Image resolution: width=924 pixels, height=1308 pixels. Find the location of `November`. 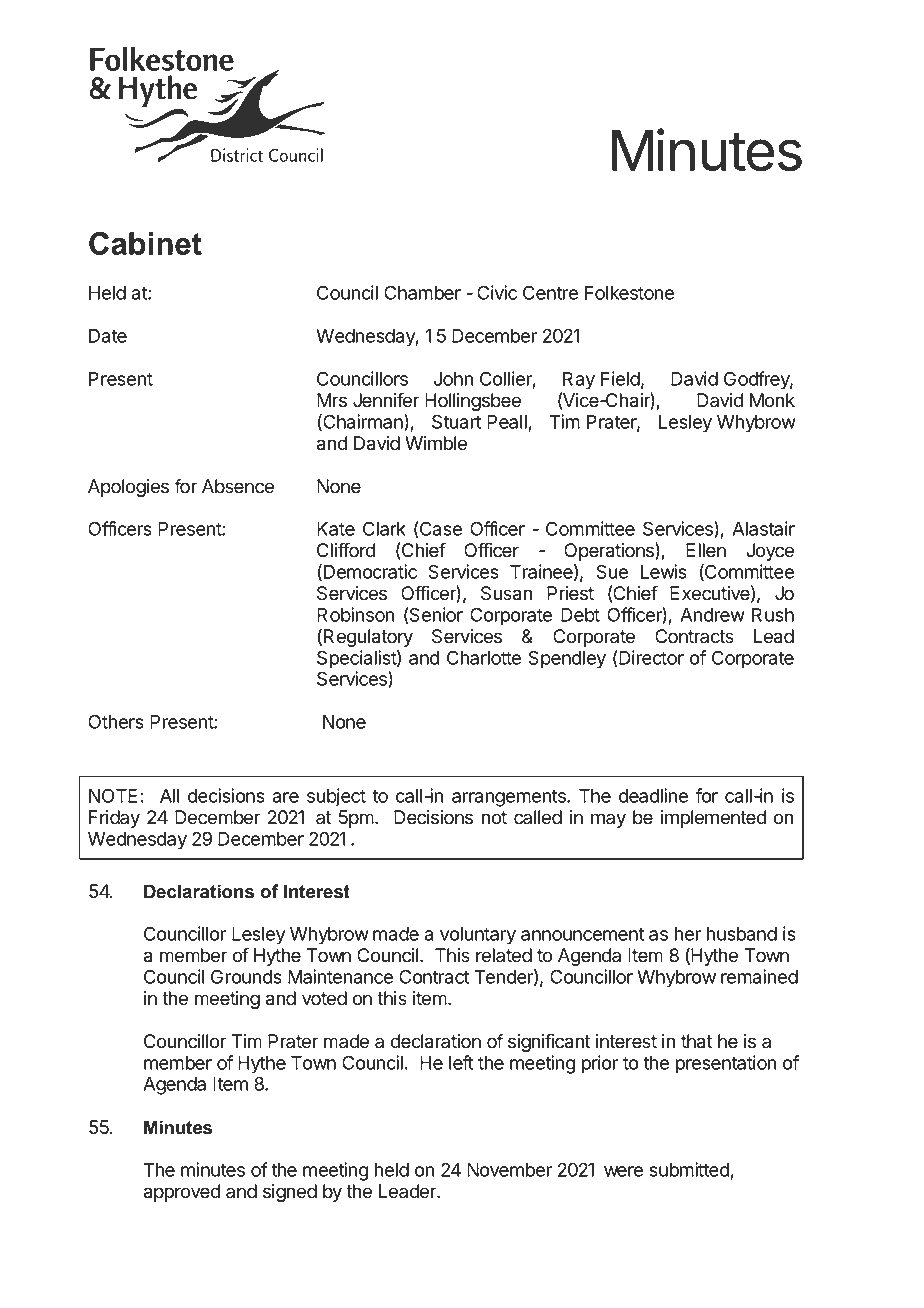

November is located at coordinates (509, 1170).
